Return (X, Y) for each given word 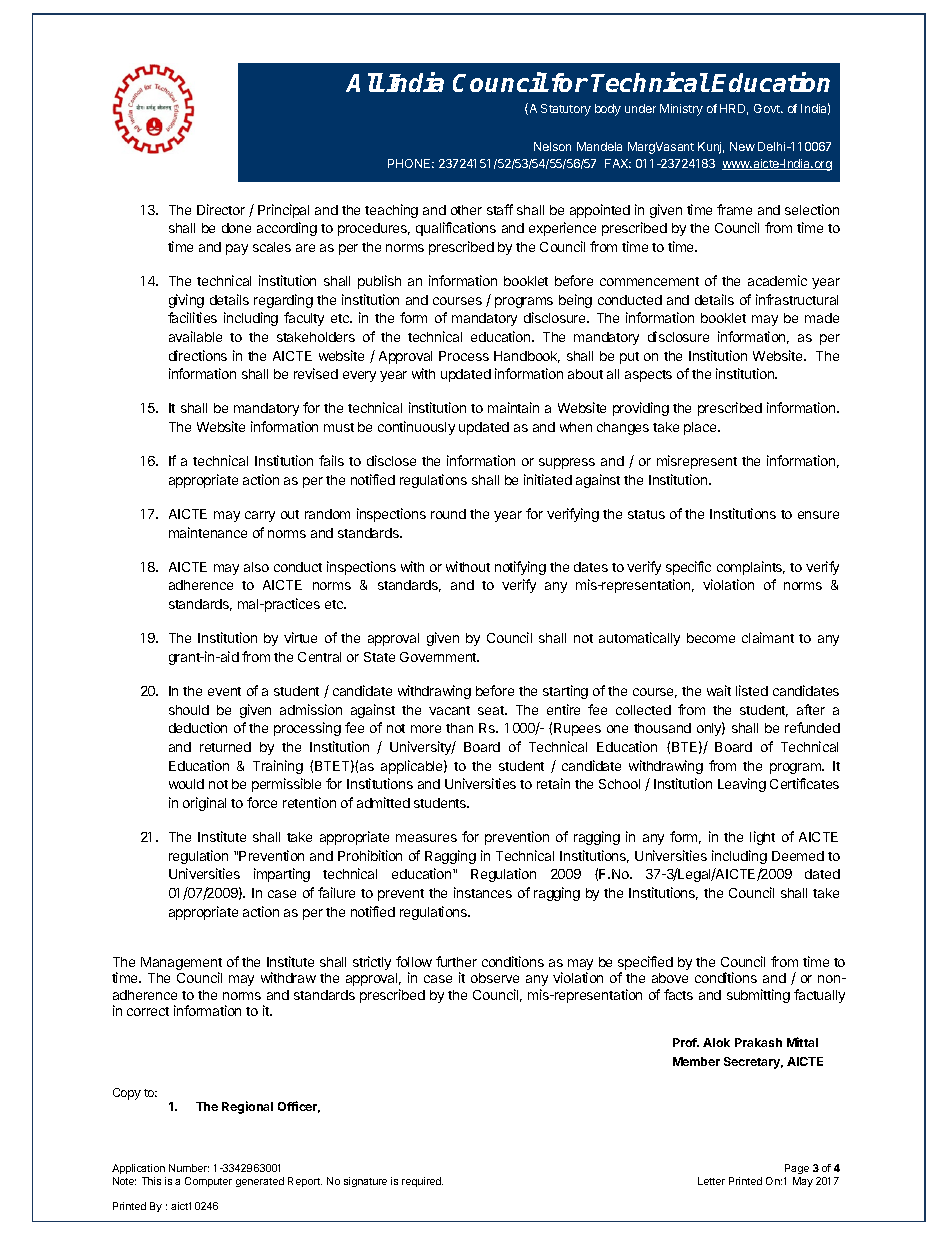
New (742, 146)
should (189, 710)
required (422, 1182)
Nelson (552, 146)
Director (221, 209)
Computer (208, 1182)
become (711, 638)
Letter (711, 1181)
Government (439, 657)
